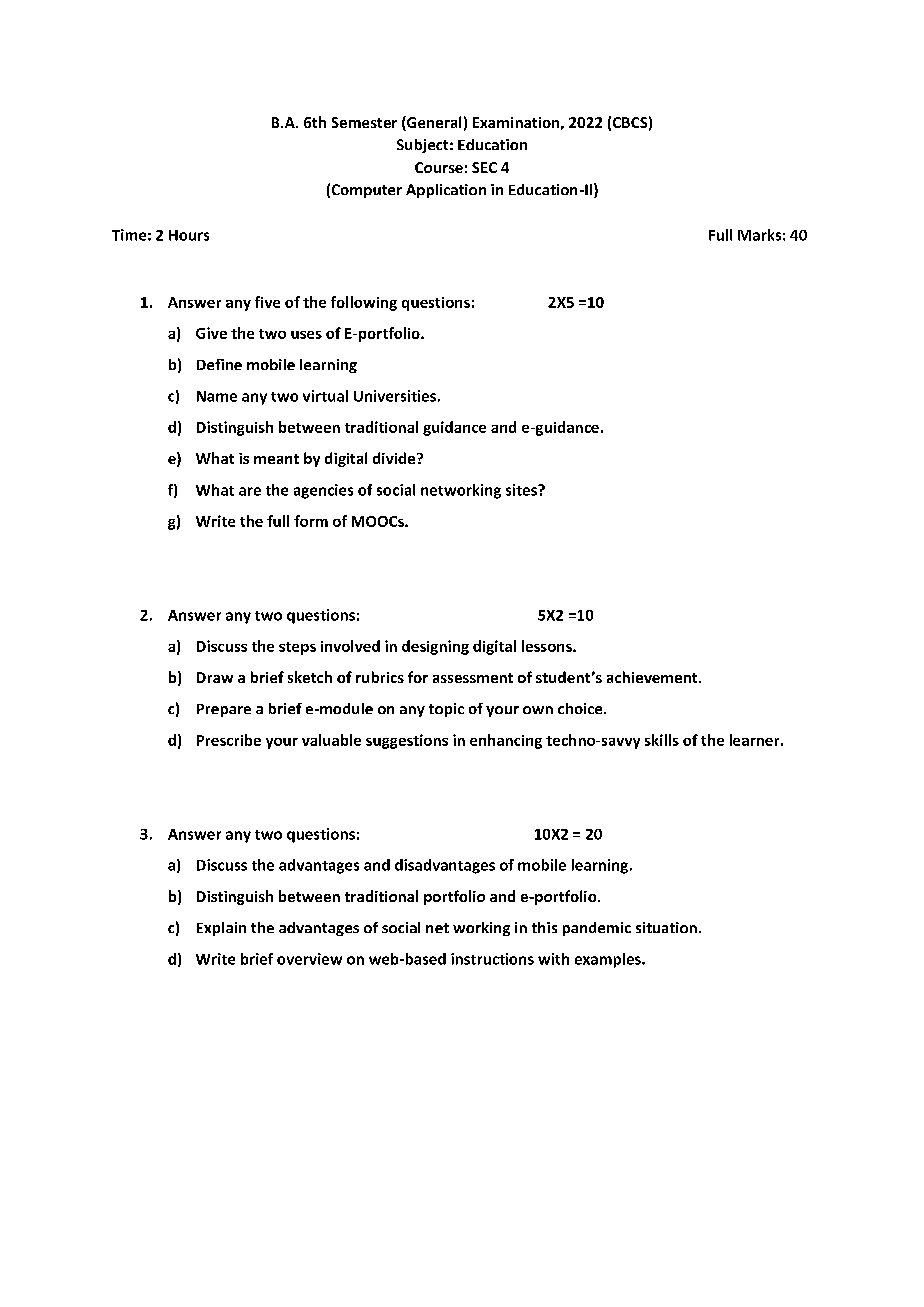  I want to click on Hours, so click(189, 235).
